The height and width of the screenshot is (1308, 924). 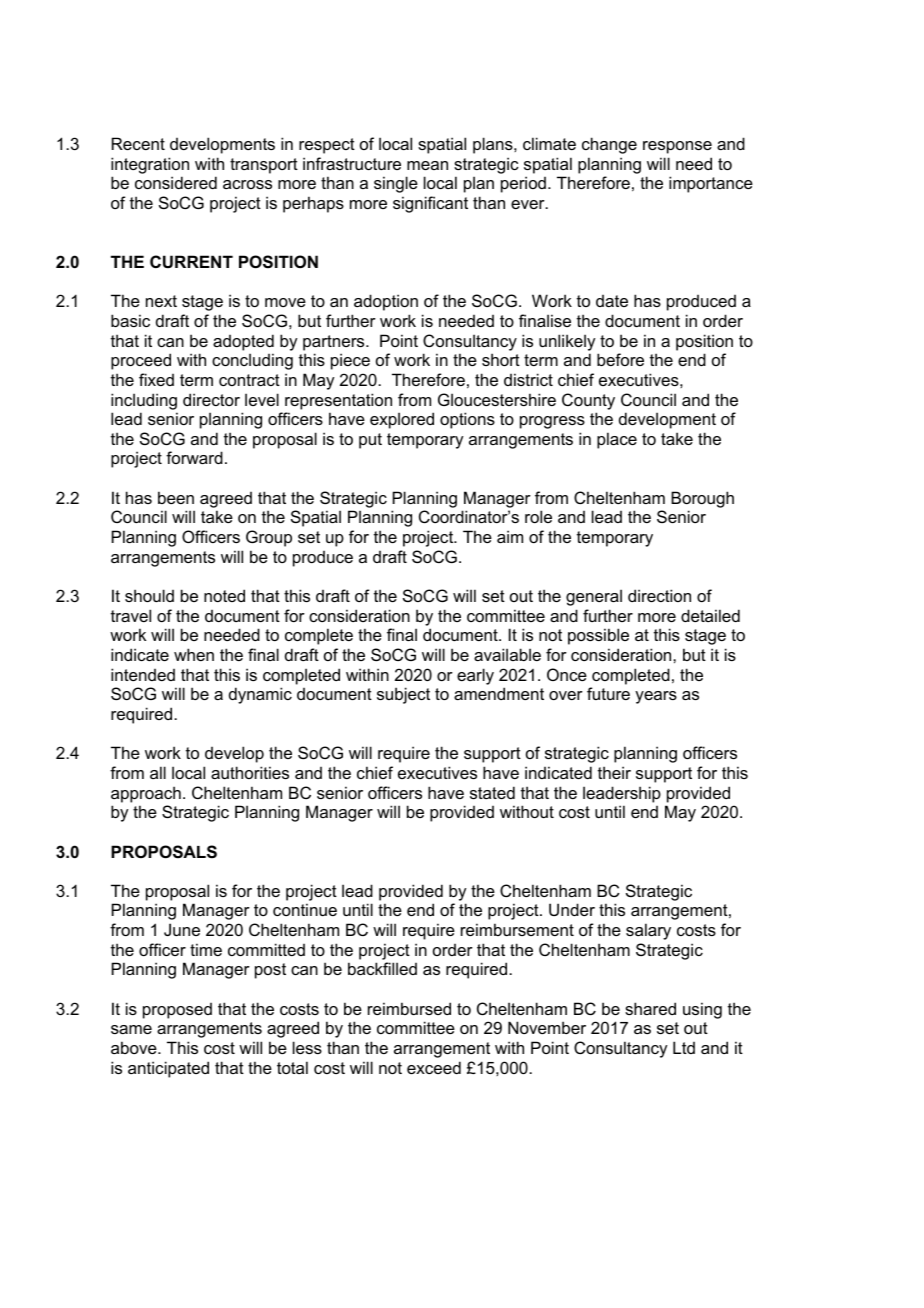 I want to click on proposed, so click(x=177, y=1011).
